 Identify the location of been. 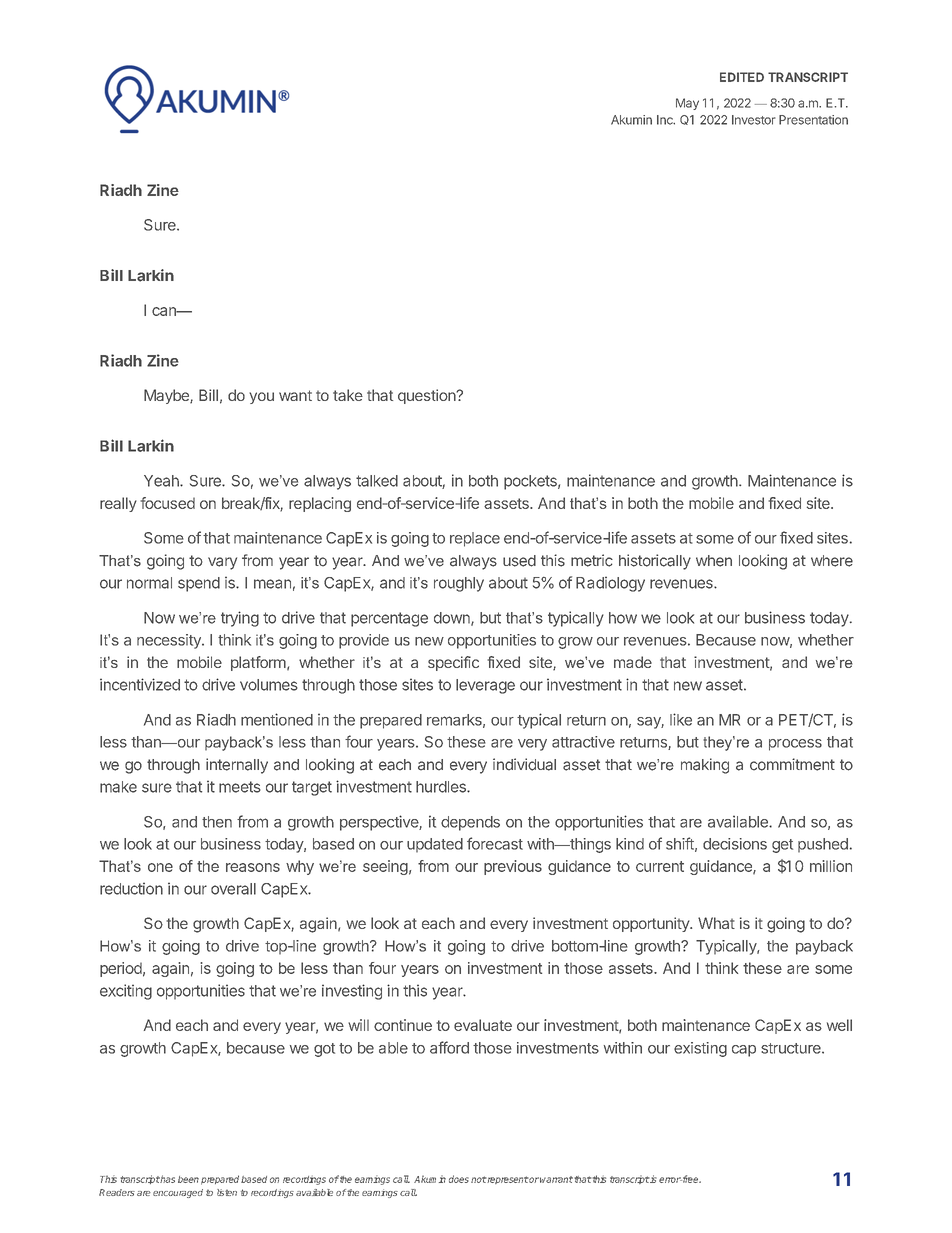
(188, 1179).
